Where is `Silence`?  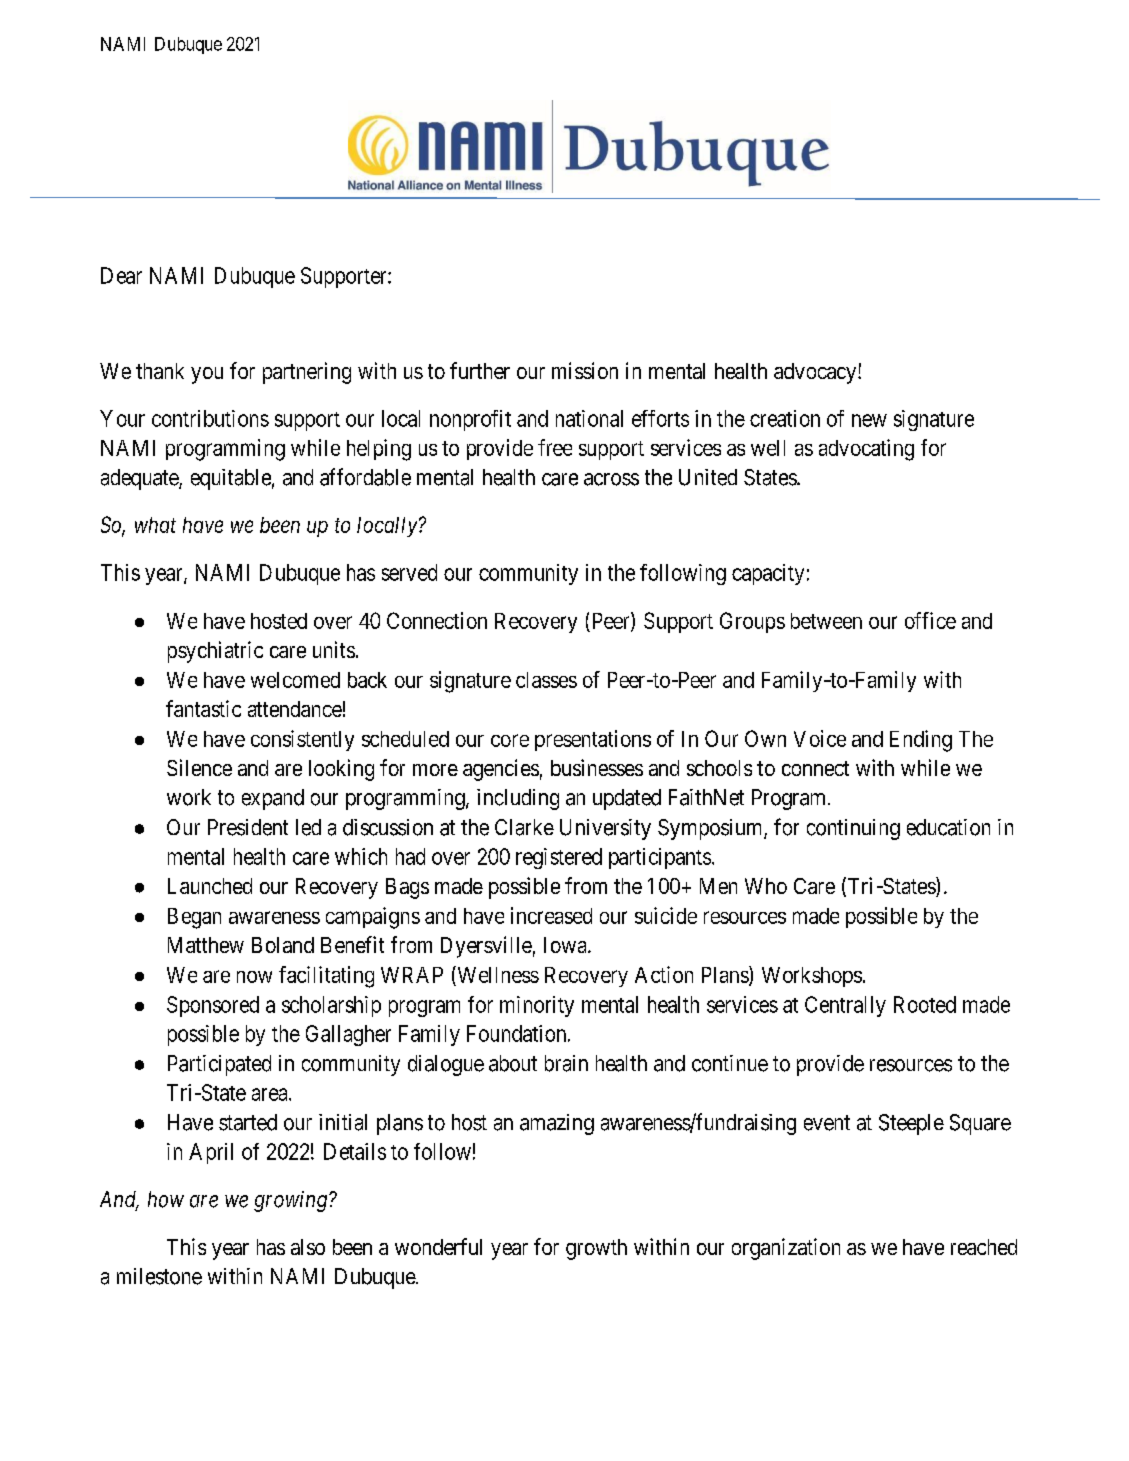 Silence is located at coordinates (199, 767).
